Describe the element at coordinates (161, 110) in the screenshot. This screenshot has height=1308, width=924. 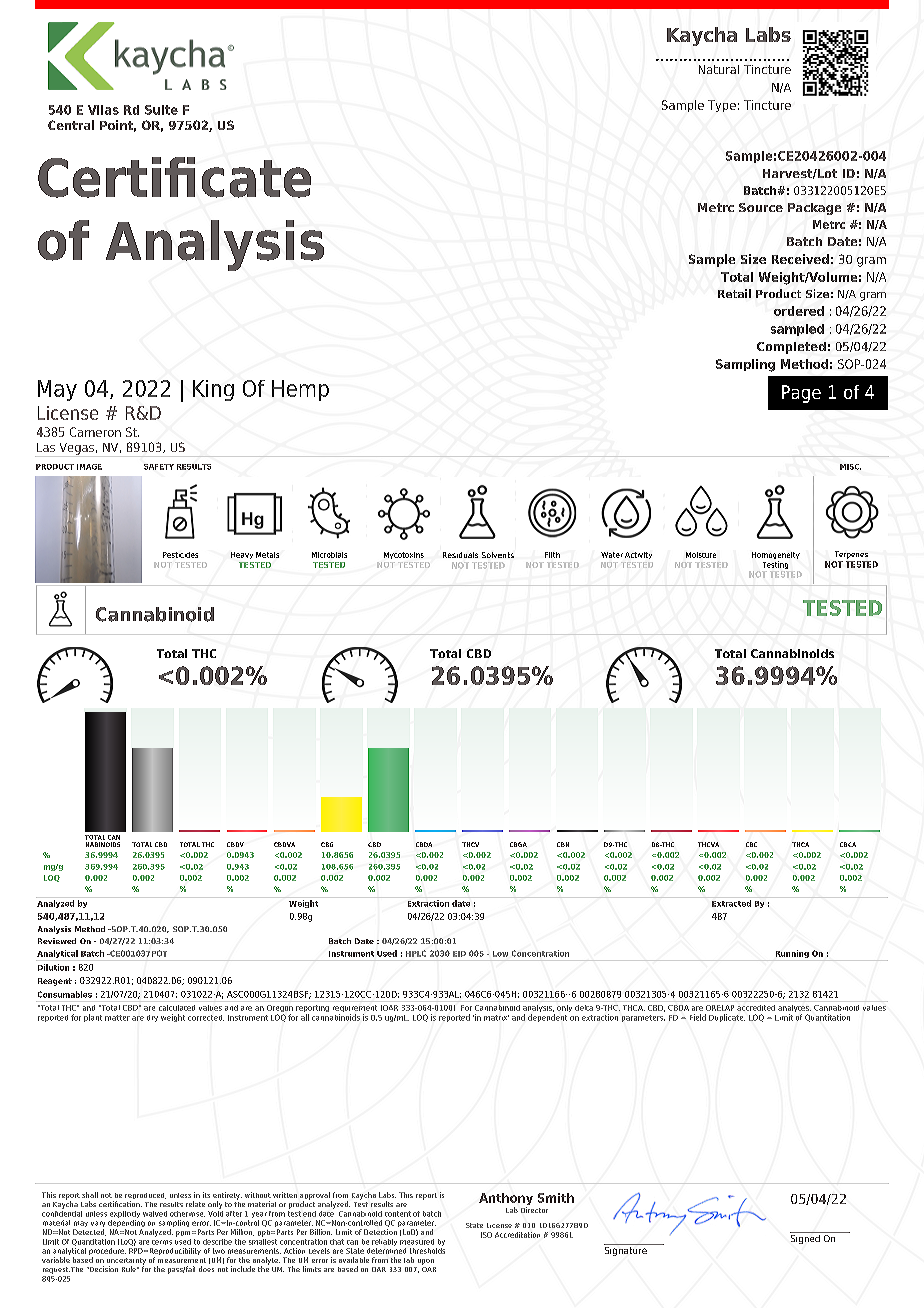
I see `Suite` at that location.
